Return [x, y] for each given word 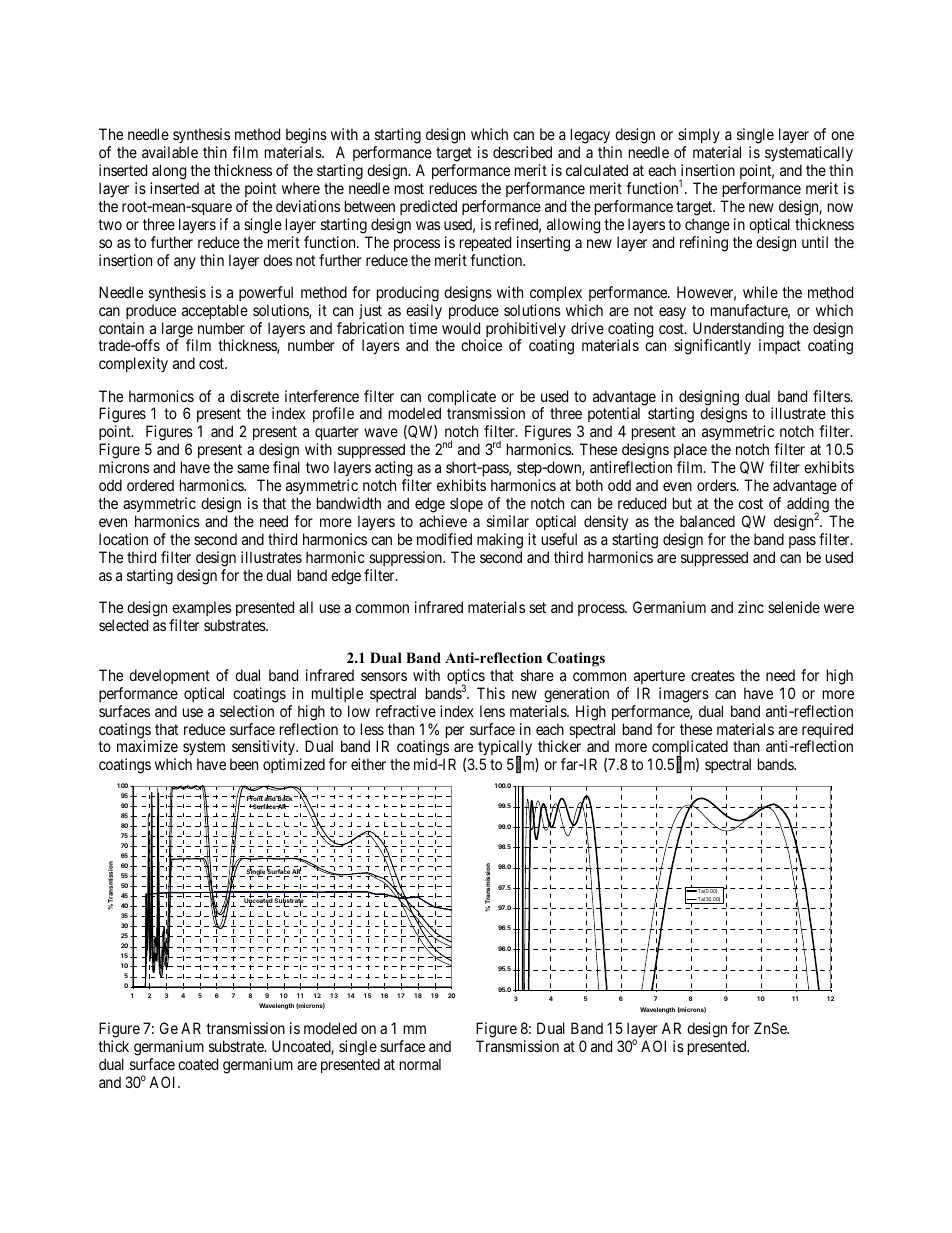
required [827, 732]
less [372, 729]
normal [420, 1064]
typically [505, 749]
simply [699, 137]
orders [717, 485]
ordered [150, 485]
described [522, 152]
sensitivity [263, 749]
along [169, 172]
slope [466, 504]
